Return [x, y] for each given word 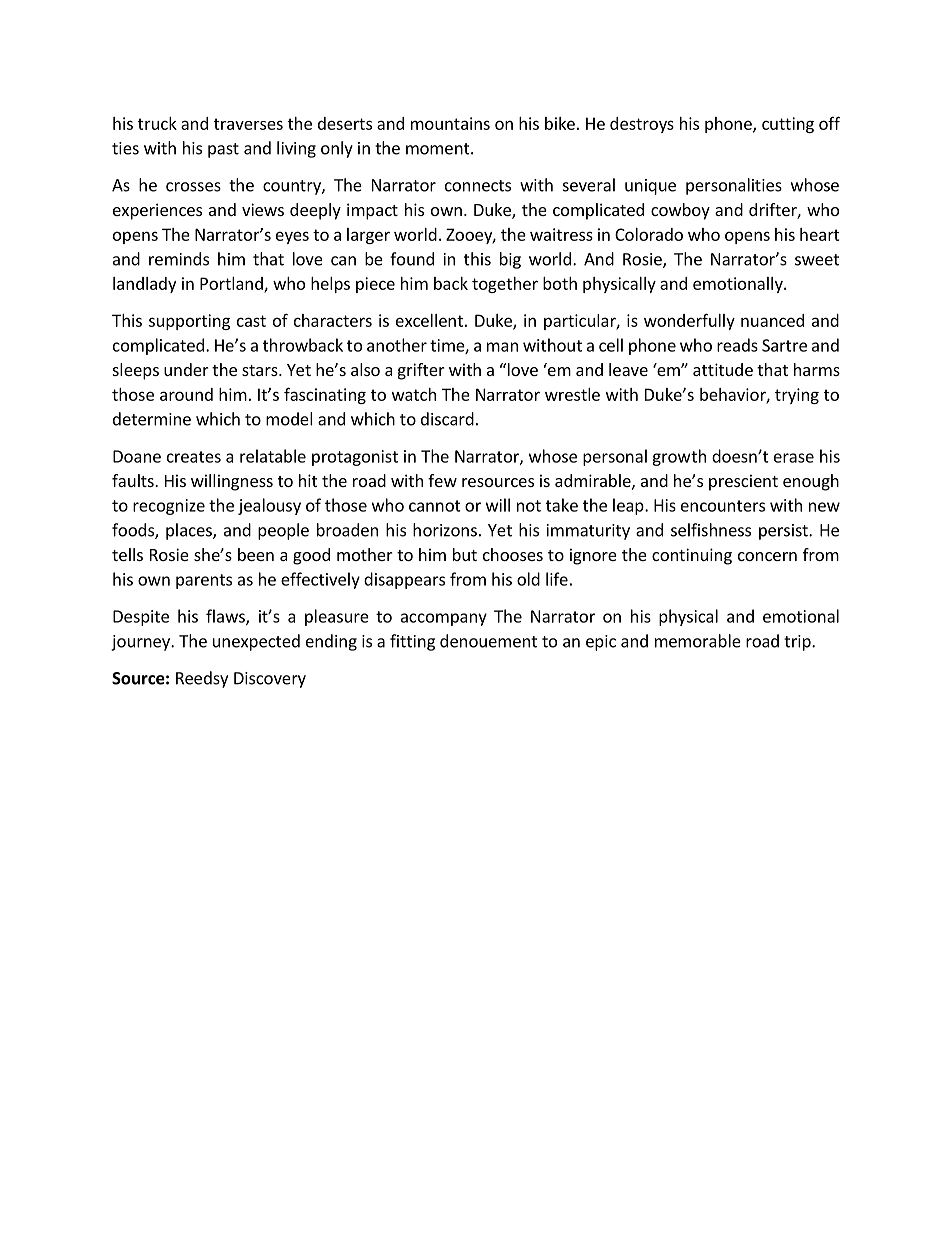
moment [439, 149]
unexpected [256, 642]
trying [797, 396]
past [223, 150]
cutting [788, 125]
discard [447, 419]
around [186, 394]
